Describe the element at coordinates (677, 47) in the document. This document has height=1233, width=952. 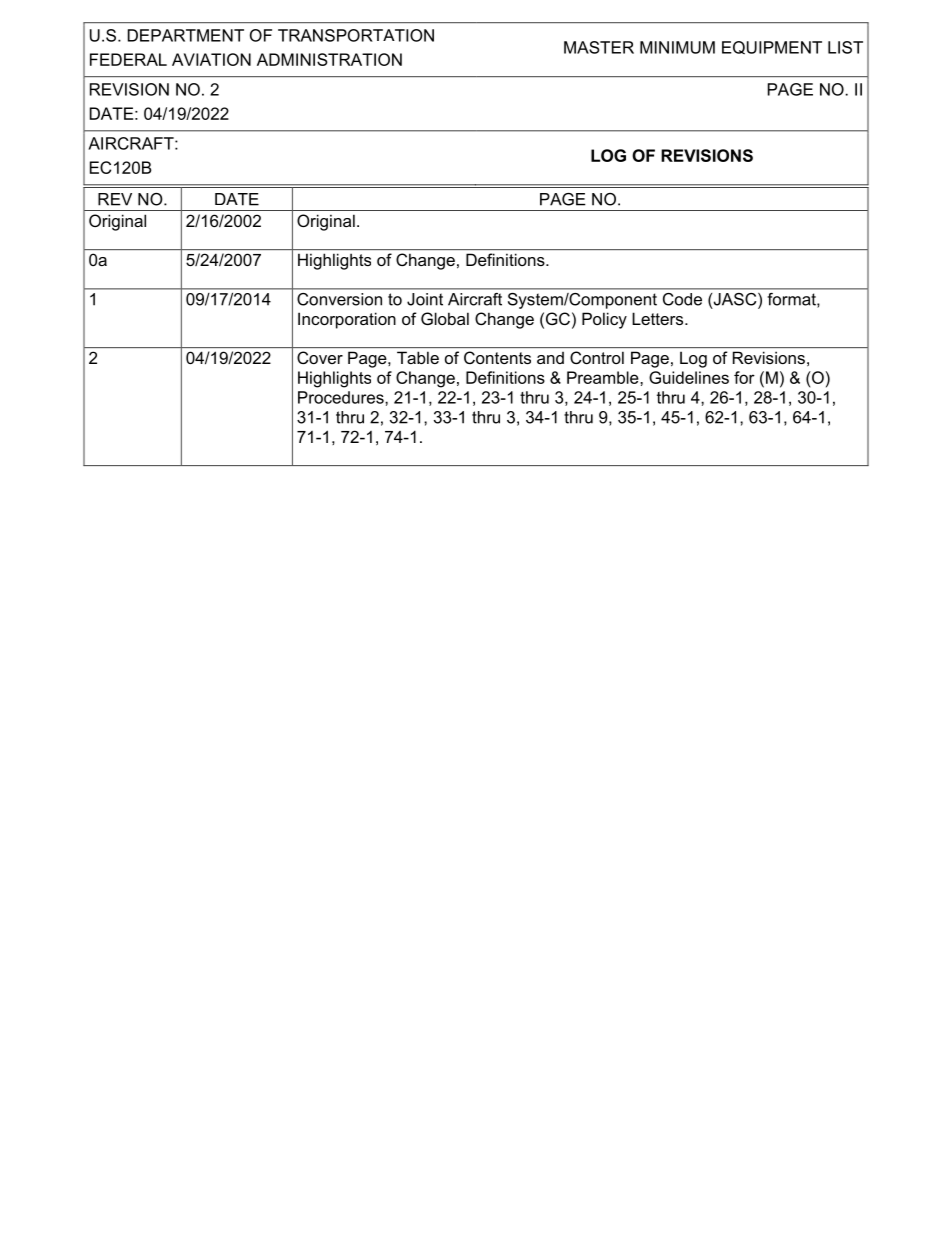
I see `MINIMUM` at that location.
